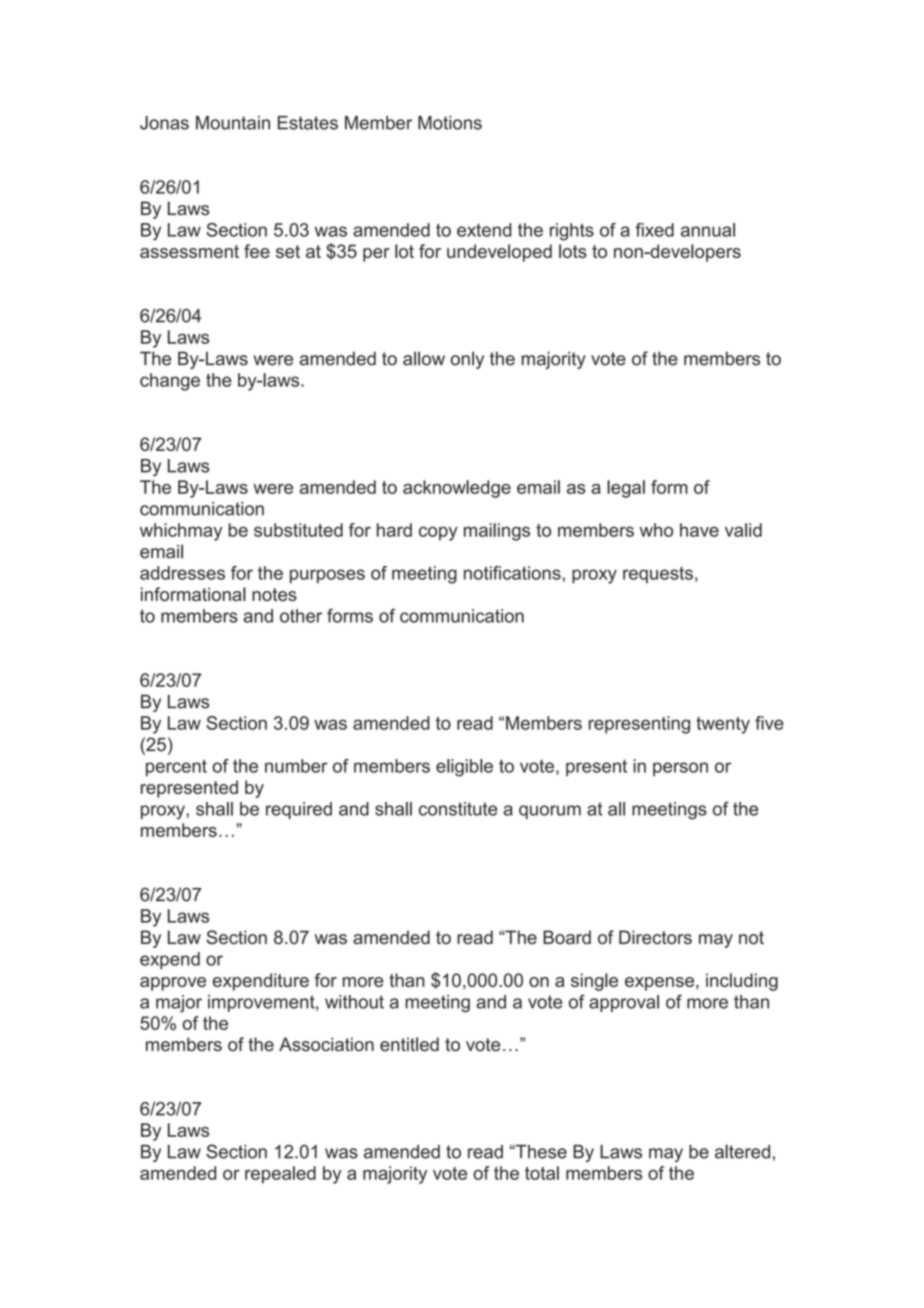 The image size is (924, 1308). What do you see at coordinates (170, 382) in the screenshot?
I see `change` at bounding box center [170, 382].
